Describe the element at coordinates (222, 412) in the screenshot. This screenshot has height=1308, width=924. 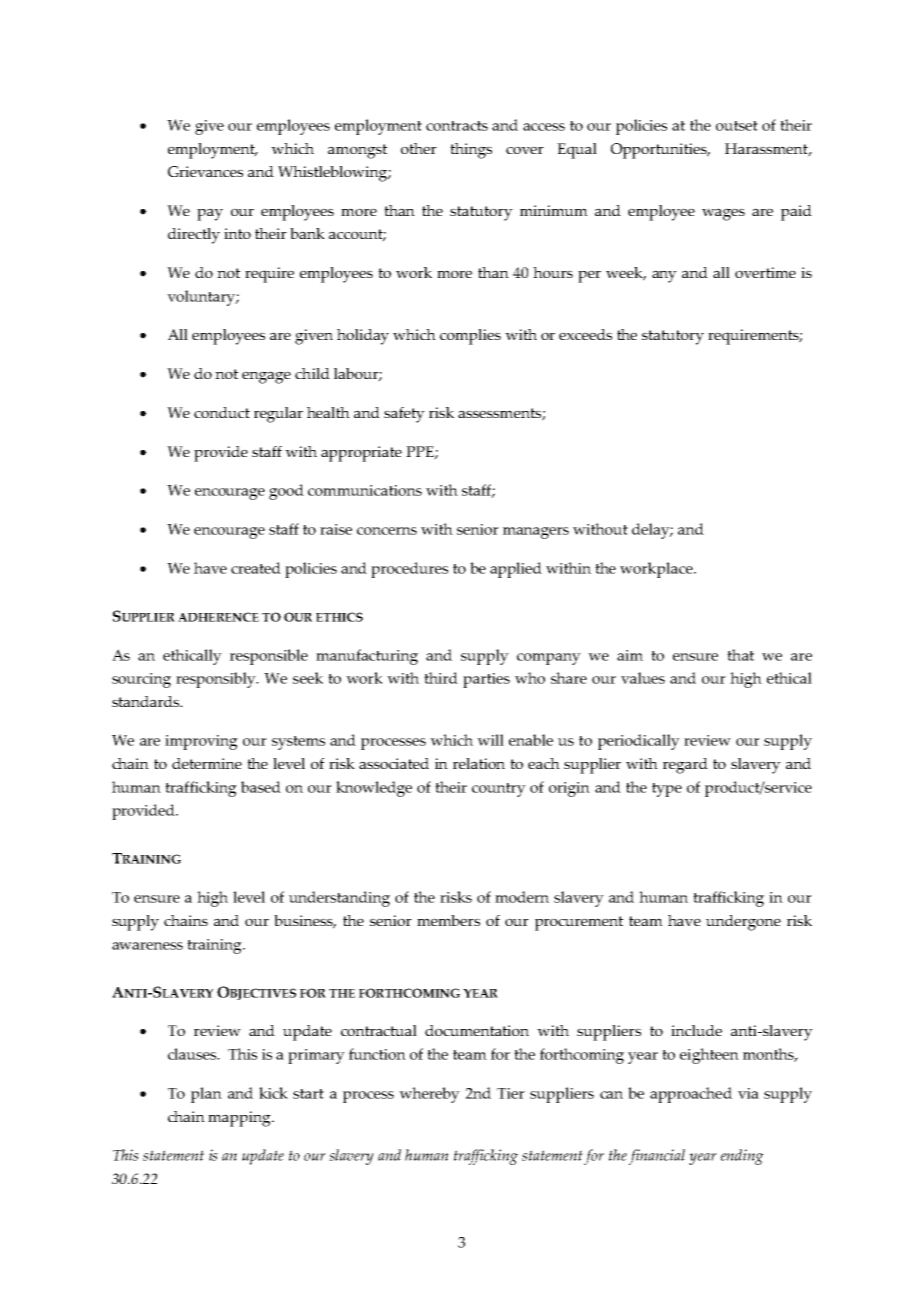
I see `conduct` at that location.
